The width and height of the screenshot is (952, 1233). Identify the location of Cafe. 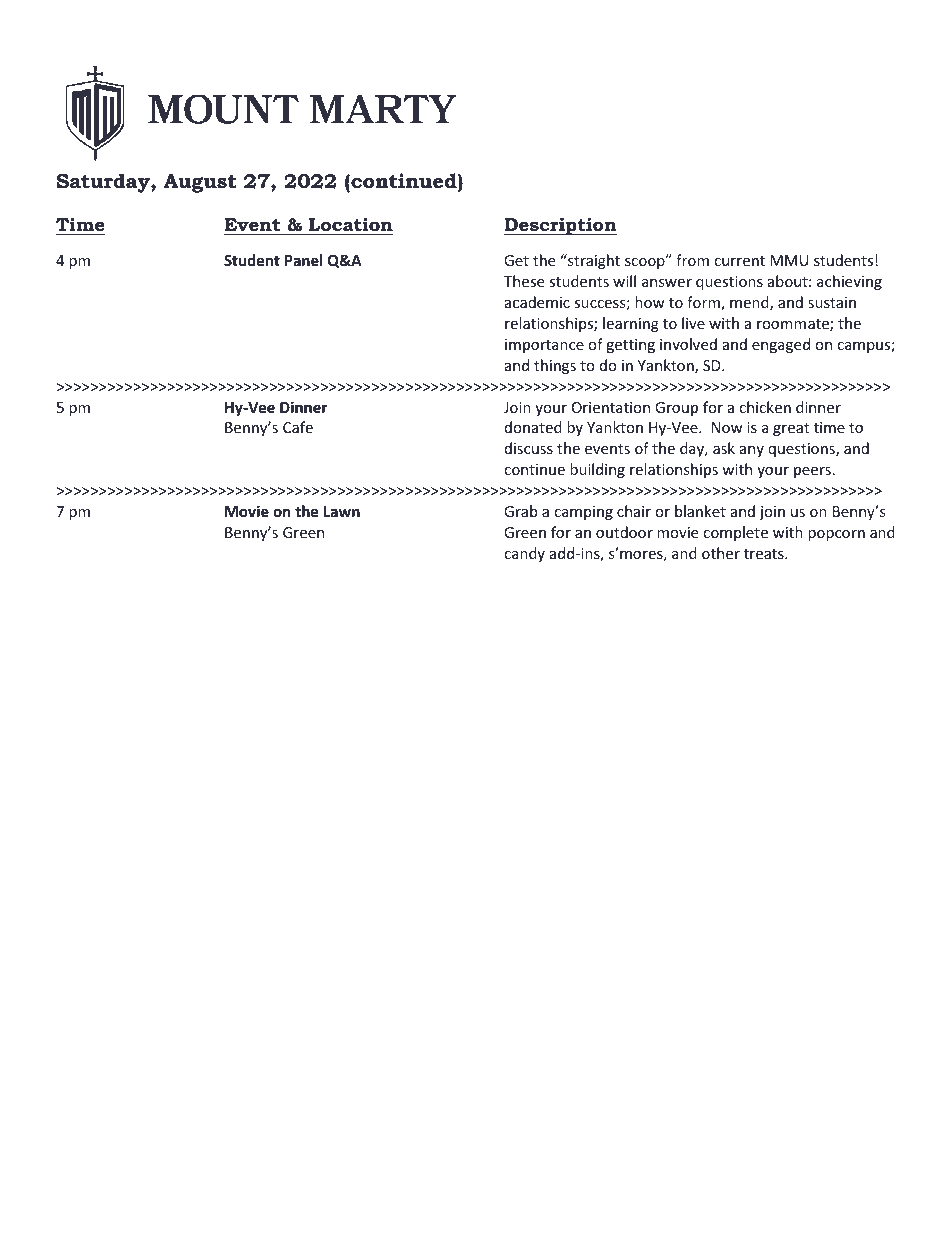
(298, 427).
